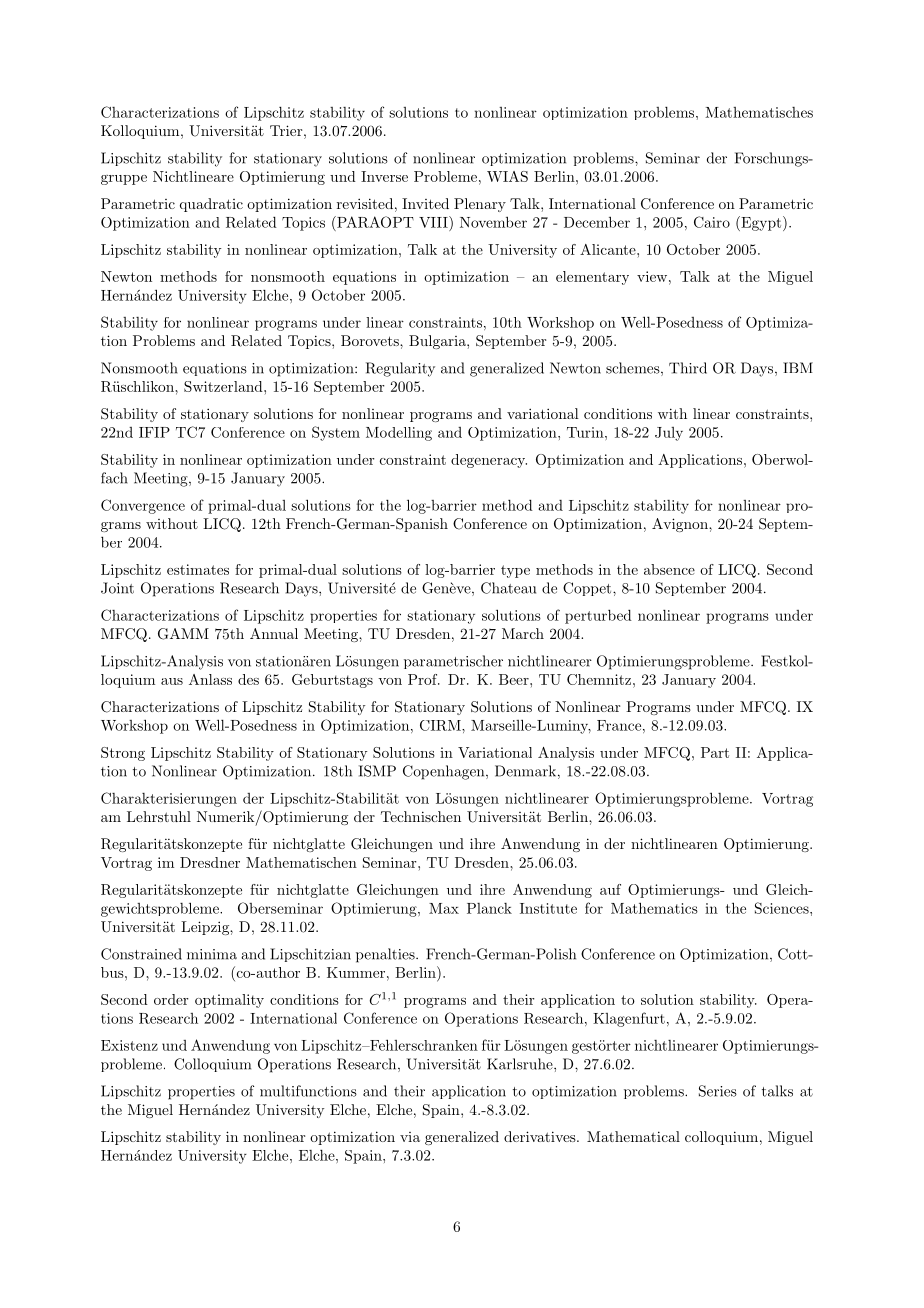  I want to click on Part, so click(715, 752).
